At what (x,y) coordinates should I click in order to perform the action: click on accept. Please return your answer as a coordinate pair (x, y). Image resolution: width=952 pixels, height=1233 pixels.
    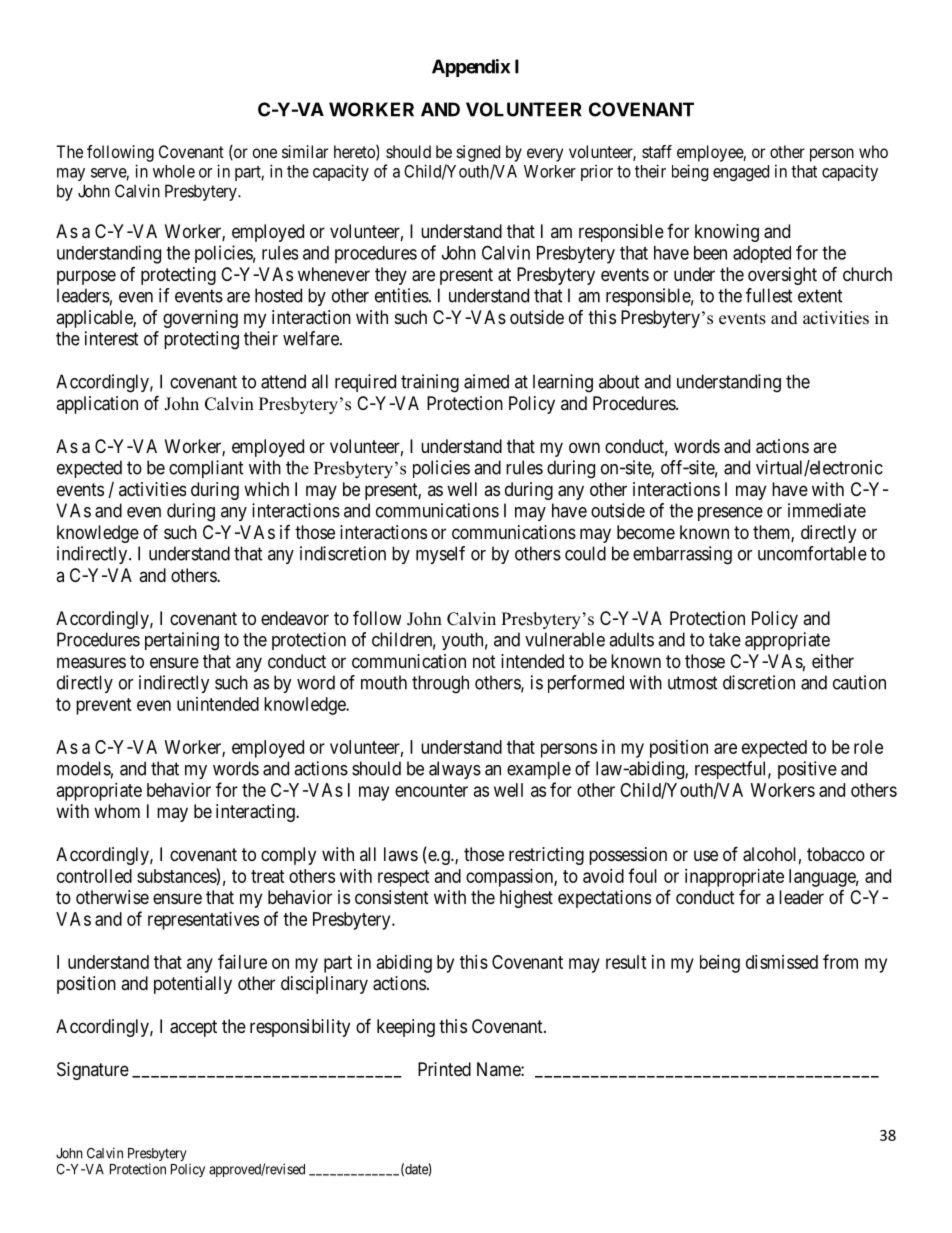
    Looking at the image, I should click on (193, 1028).
